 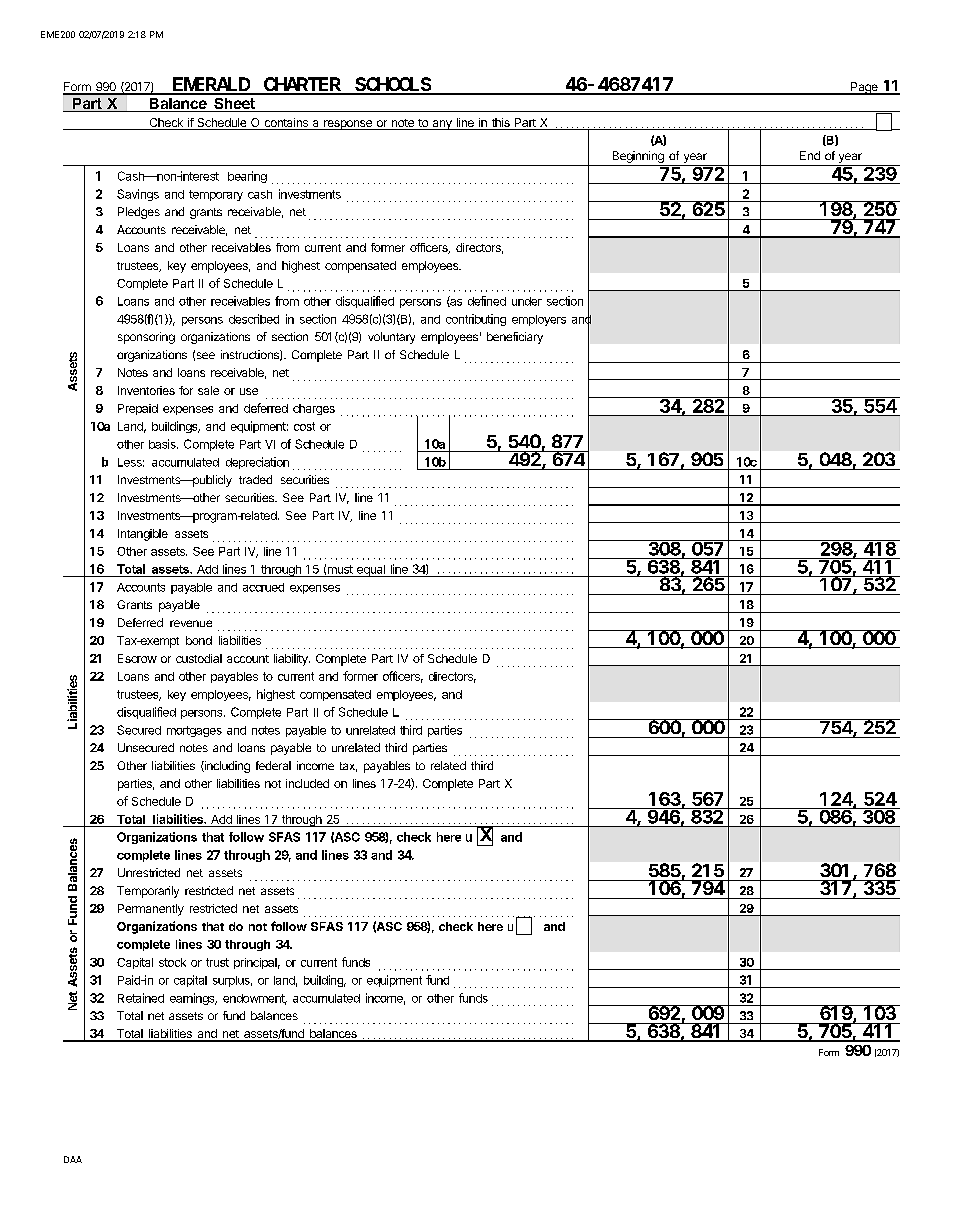 I want to click on Page, so click(x=864, y=88).
